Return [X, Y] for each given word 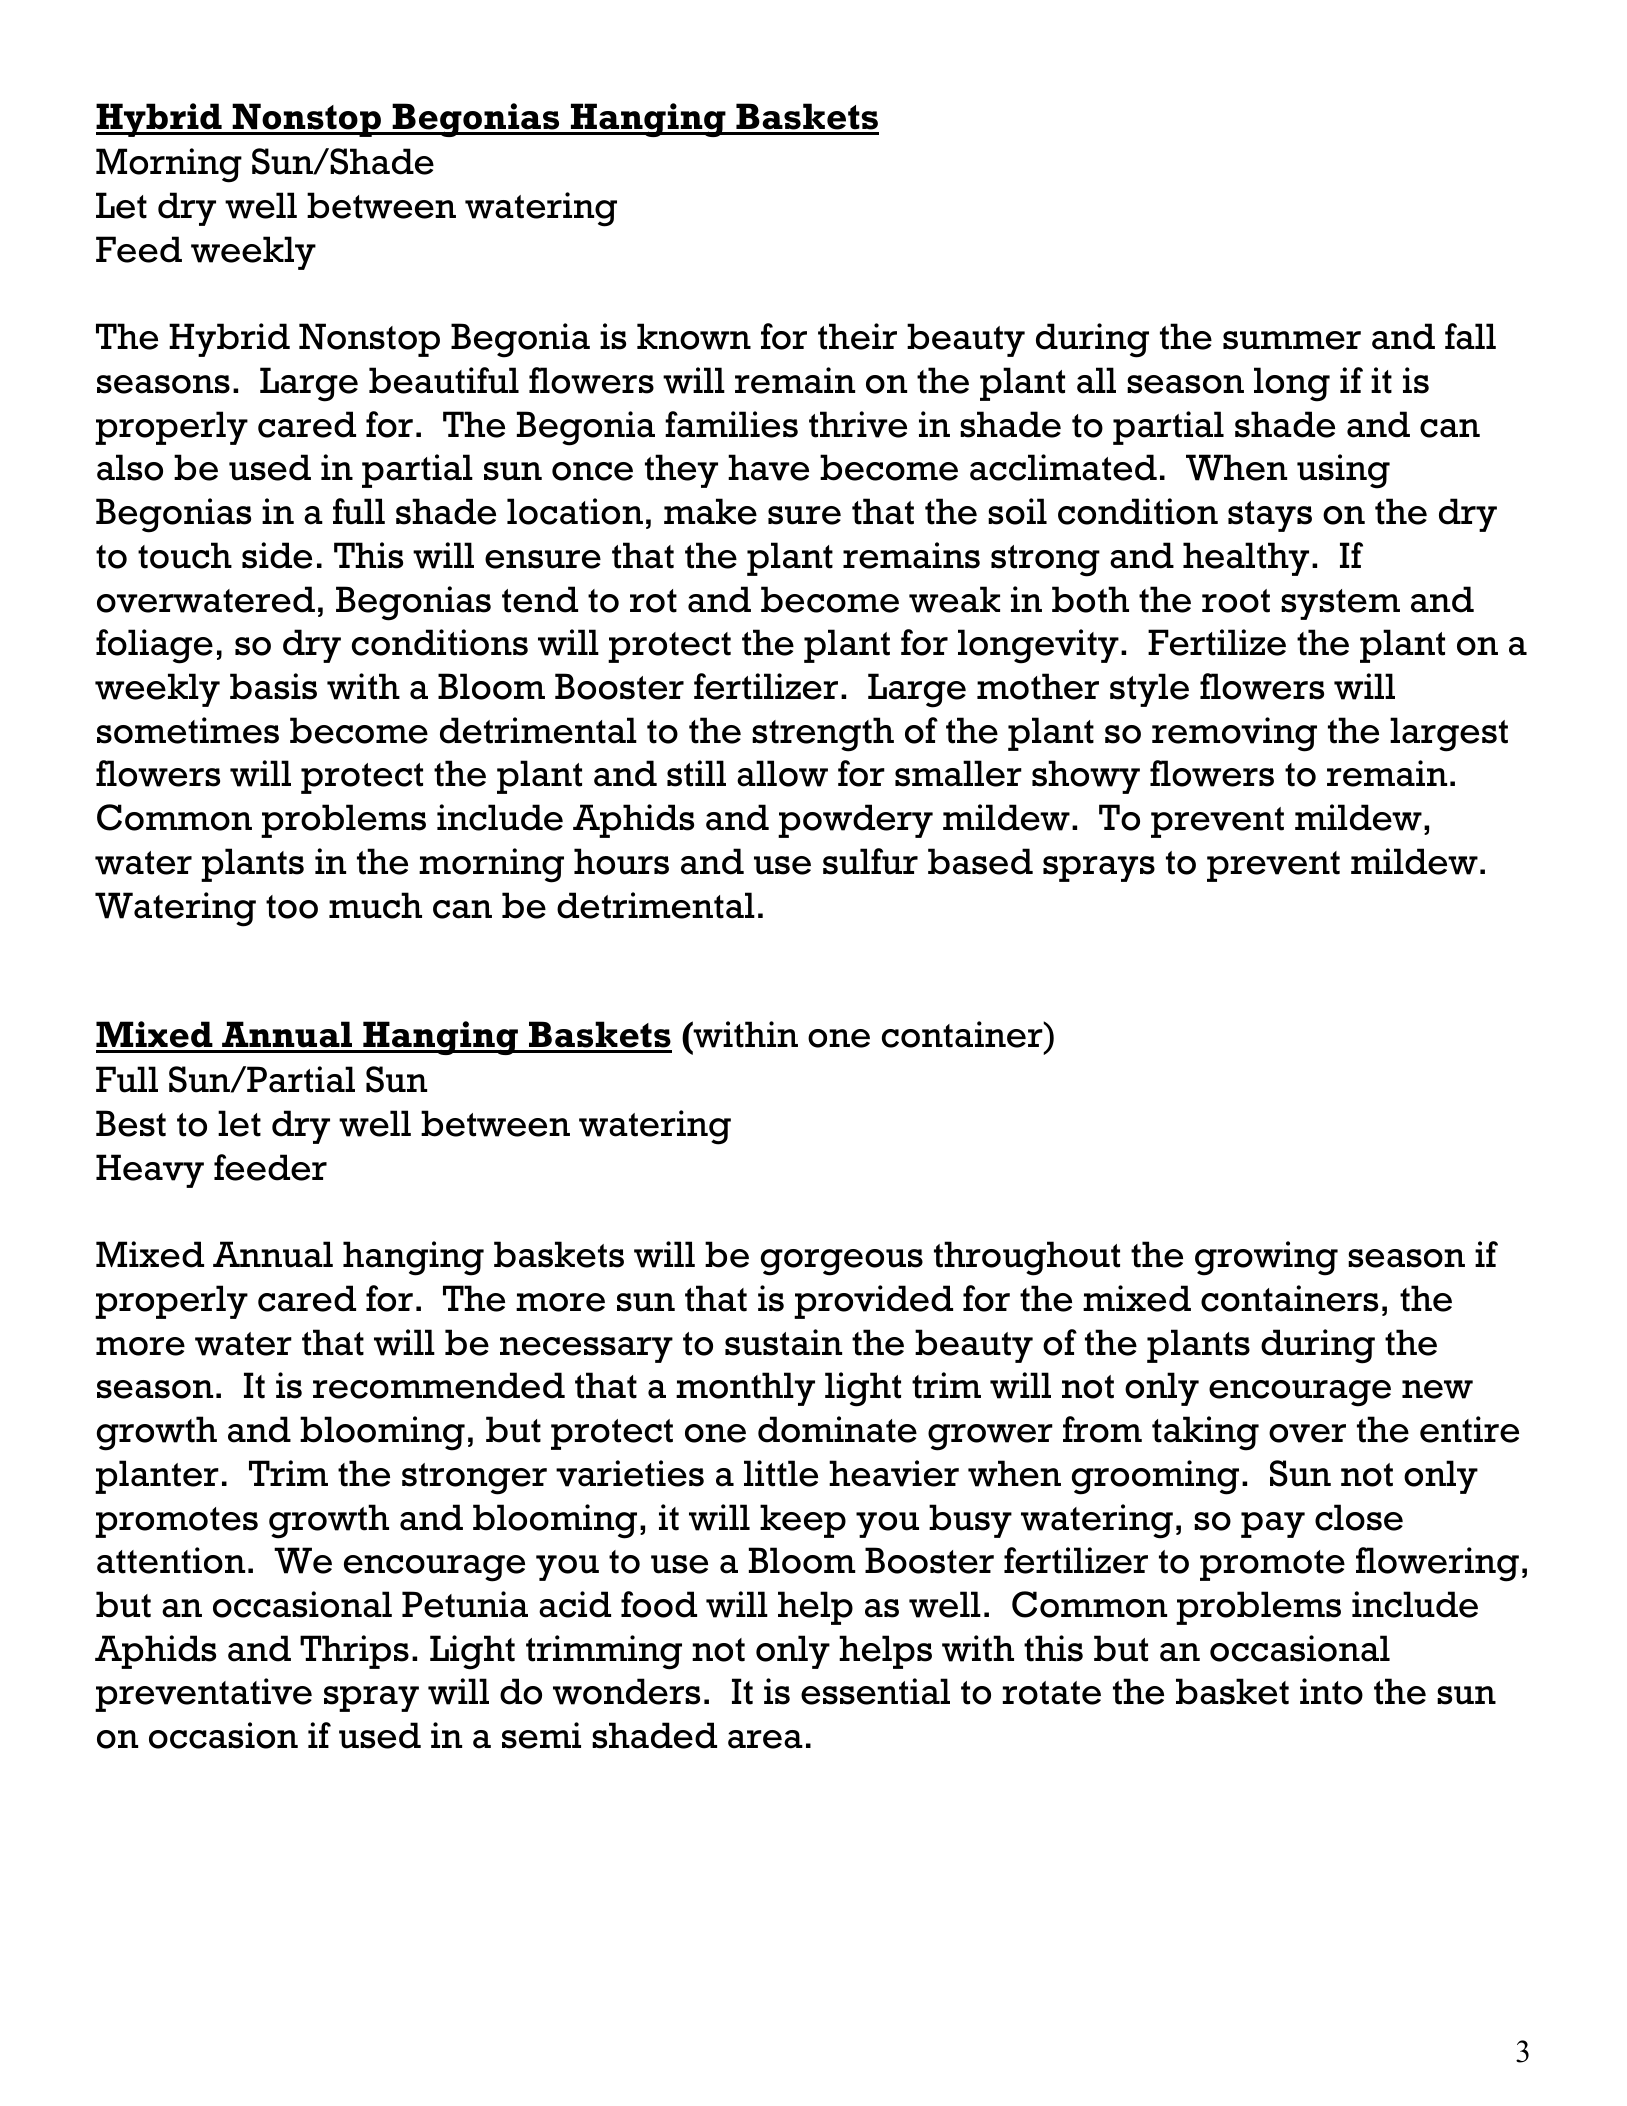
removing [1234, 734]
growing [1266, 1258]
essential [875, 1691]
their [857, 336]
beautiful [444, 380]
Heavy [150, 1171]
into [1331, 1691]
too [292, 907]
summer [1292, 340]
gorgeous [842, 1262]
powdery [855, 821]
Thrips [354, 1652]
